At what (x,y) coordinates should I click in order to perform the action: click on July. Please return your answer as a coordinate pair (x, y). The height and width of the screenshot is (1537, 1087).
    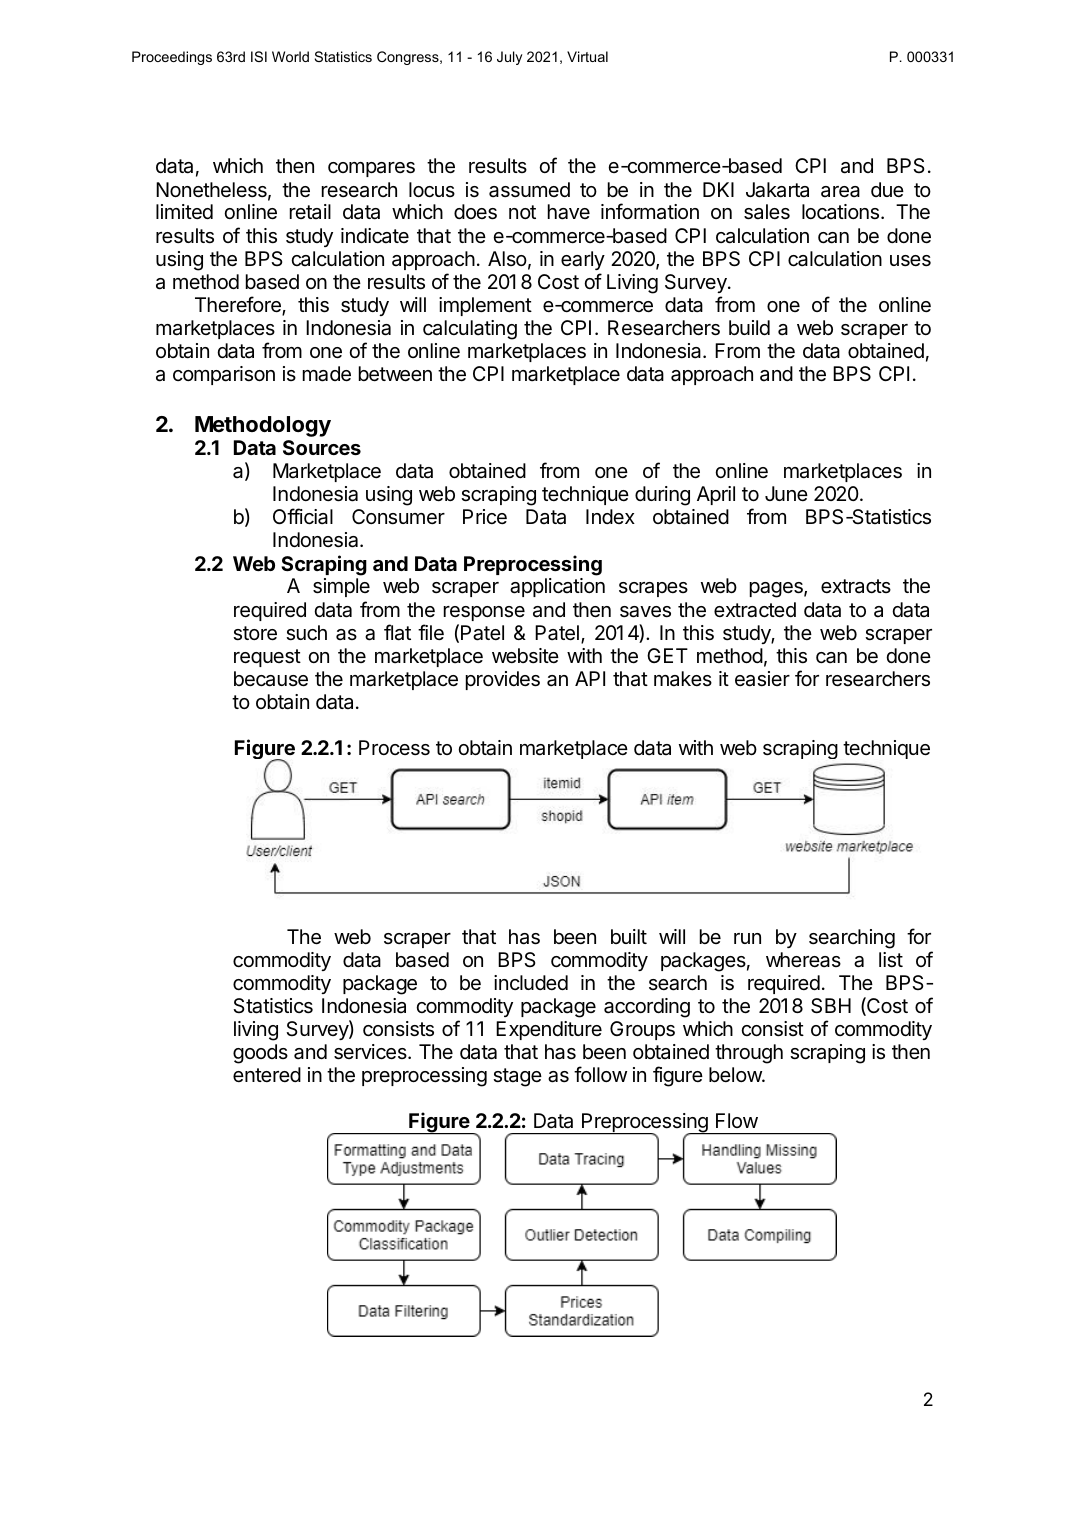
    Looking at the image, I should click on (509, 58).
